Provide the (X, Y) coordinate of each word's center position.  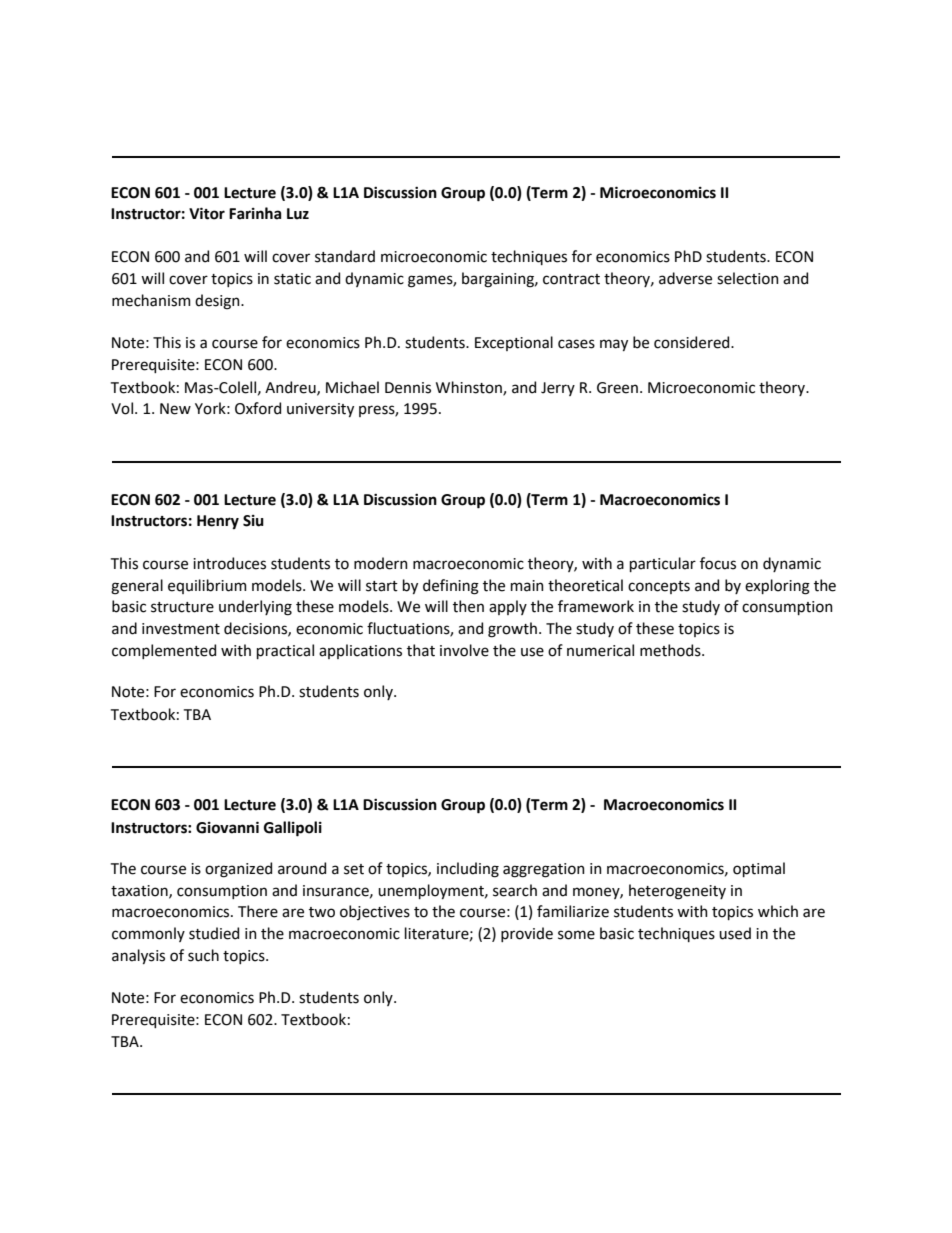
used (735, 933)
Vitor (207, 213)
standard (345, 256)
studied (214, 933)
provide (527, 934)
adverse (685, 278)
